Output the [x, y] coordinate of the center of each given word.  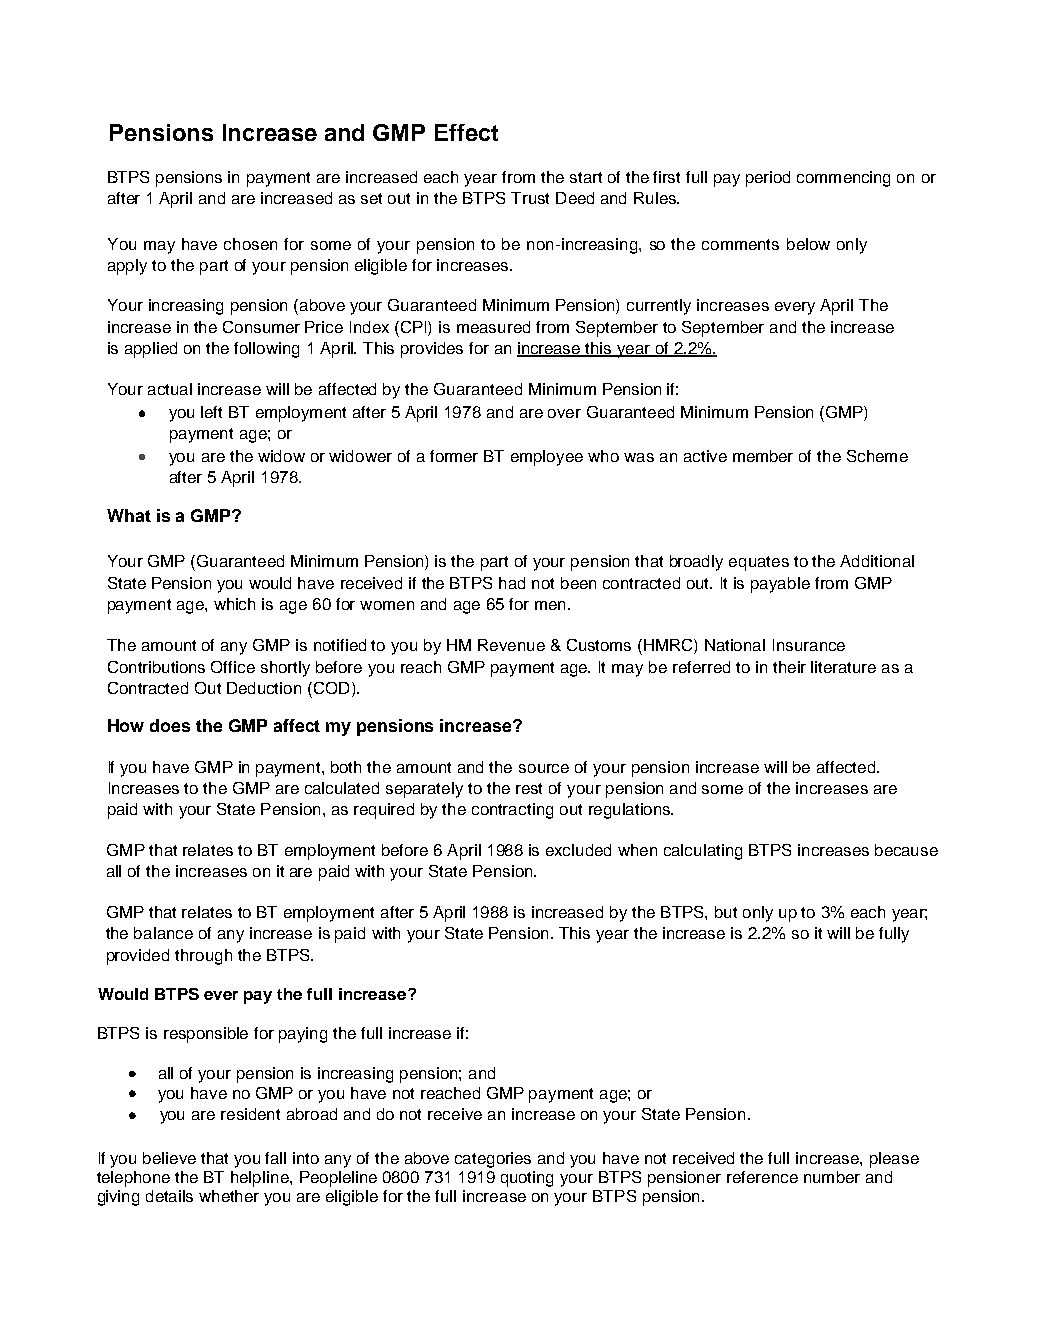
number [832, 1177]
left [211, 412]
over [564, 413]
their [789, 667]
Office [233, 667]
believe [169, 1158]
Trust [530, 198]
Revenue [511, 645]
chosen [250, 244]
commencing [843, 179]
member [763, 456]
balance [163, 933]
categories [493, 1160]
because [906, 850]
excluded [578, 850]
